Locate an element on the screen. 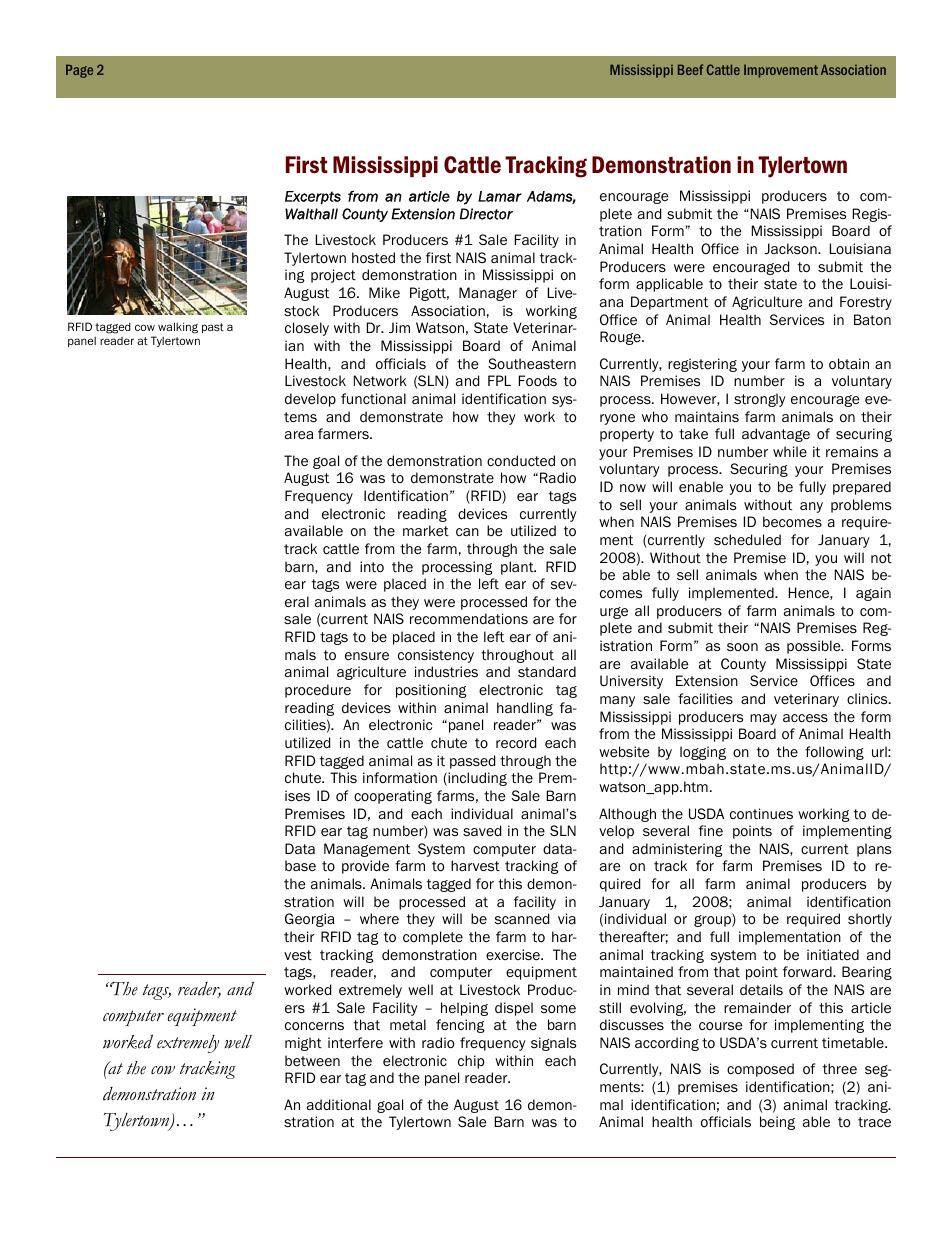 This screenshot has height=1233, width=952. Beef is located at coordinates (690, 69).
